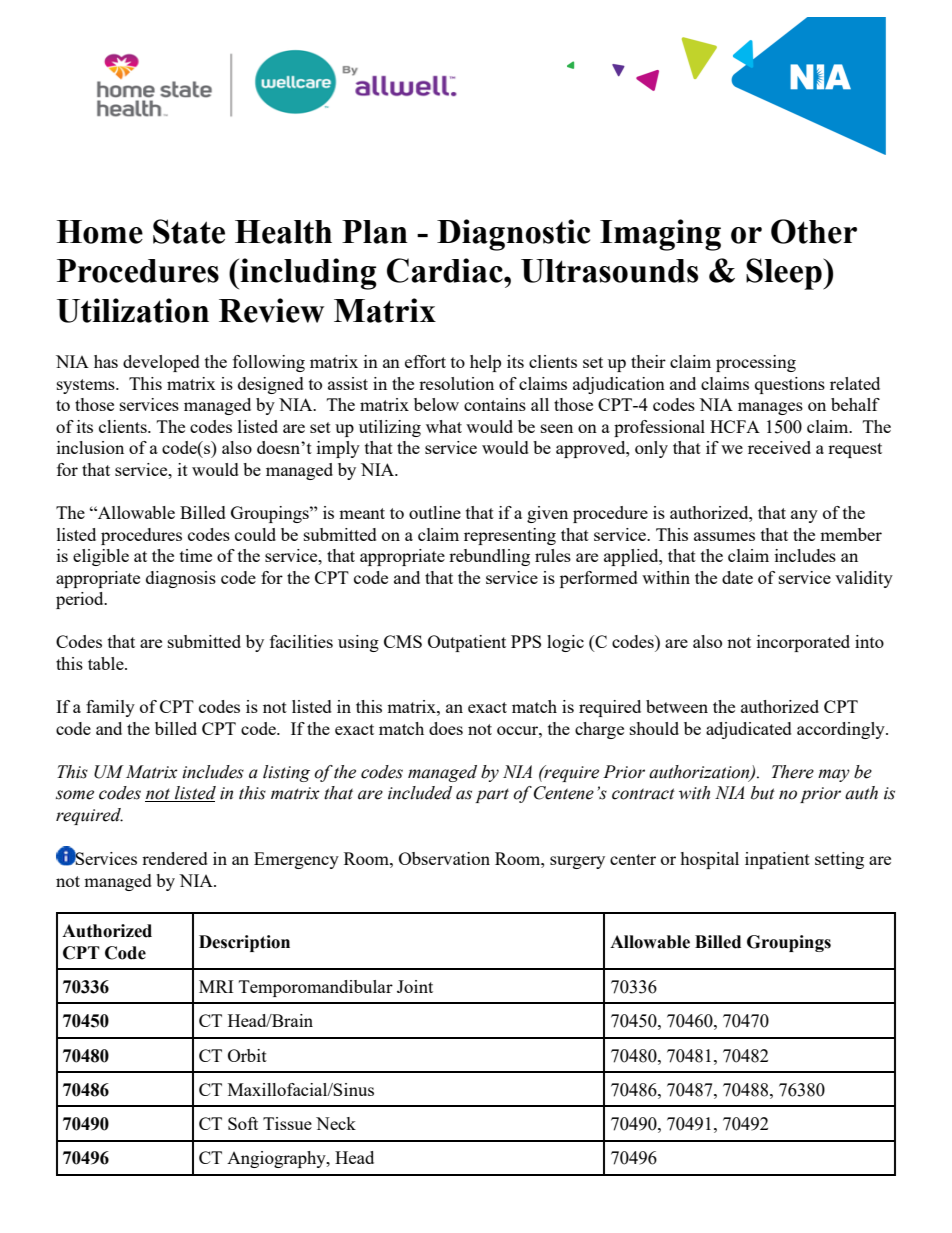  What do you see at coordinates (467, 643) in the screenshot?
I see `Outpatient` at bounding box center [467, 643].
